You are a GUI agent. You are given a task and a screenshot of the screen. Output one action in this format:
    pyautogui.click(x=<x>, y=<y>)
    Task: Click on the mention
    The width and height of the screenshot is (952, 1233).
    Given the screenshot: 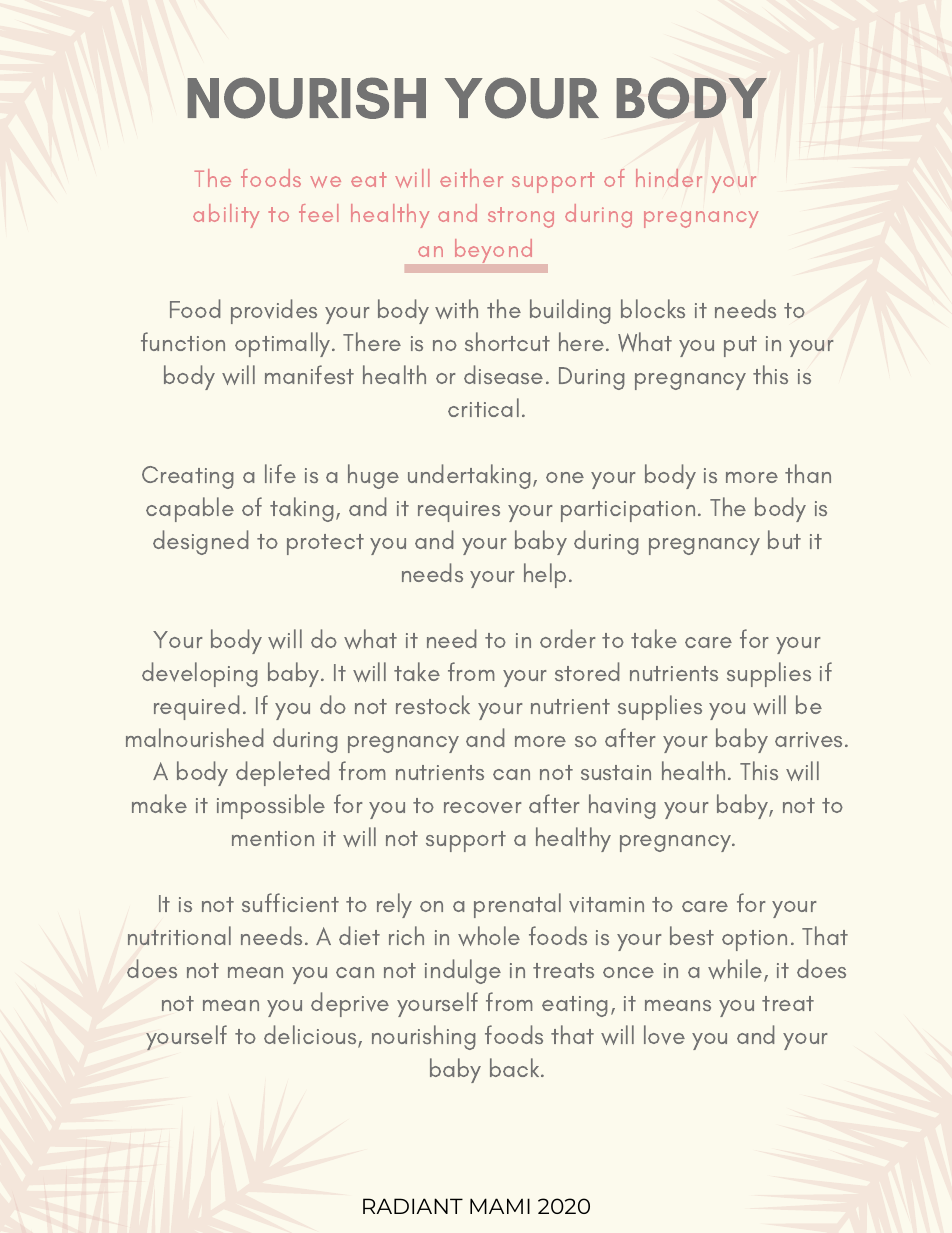 What is the action you would take?
    pyautogui.click(x=273, y=838)
